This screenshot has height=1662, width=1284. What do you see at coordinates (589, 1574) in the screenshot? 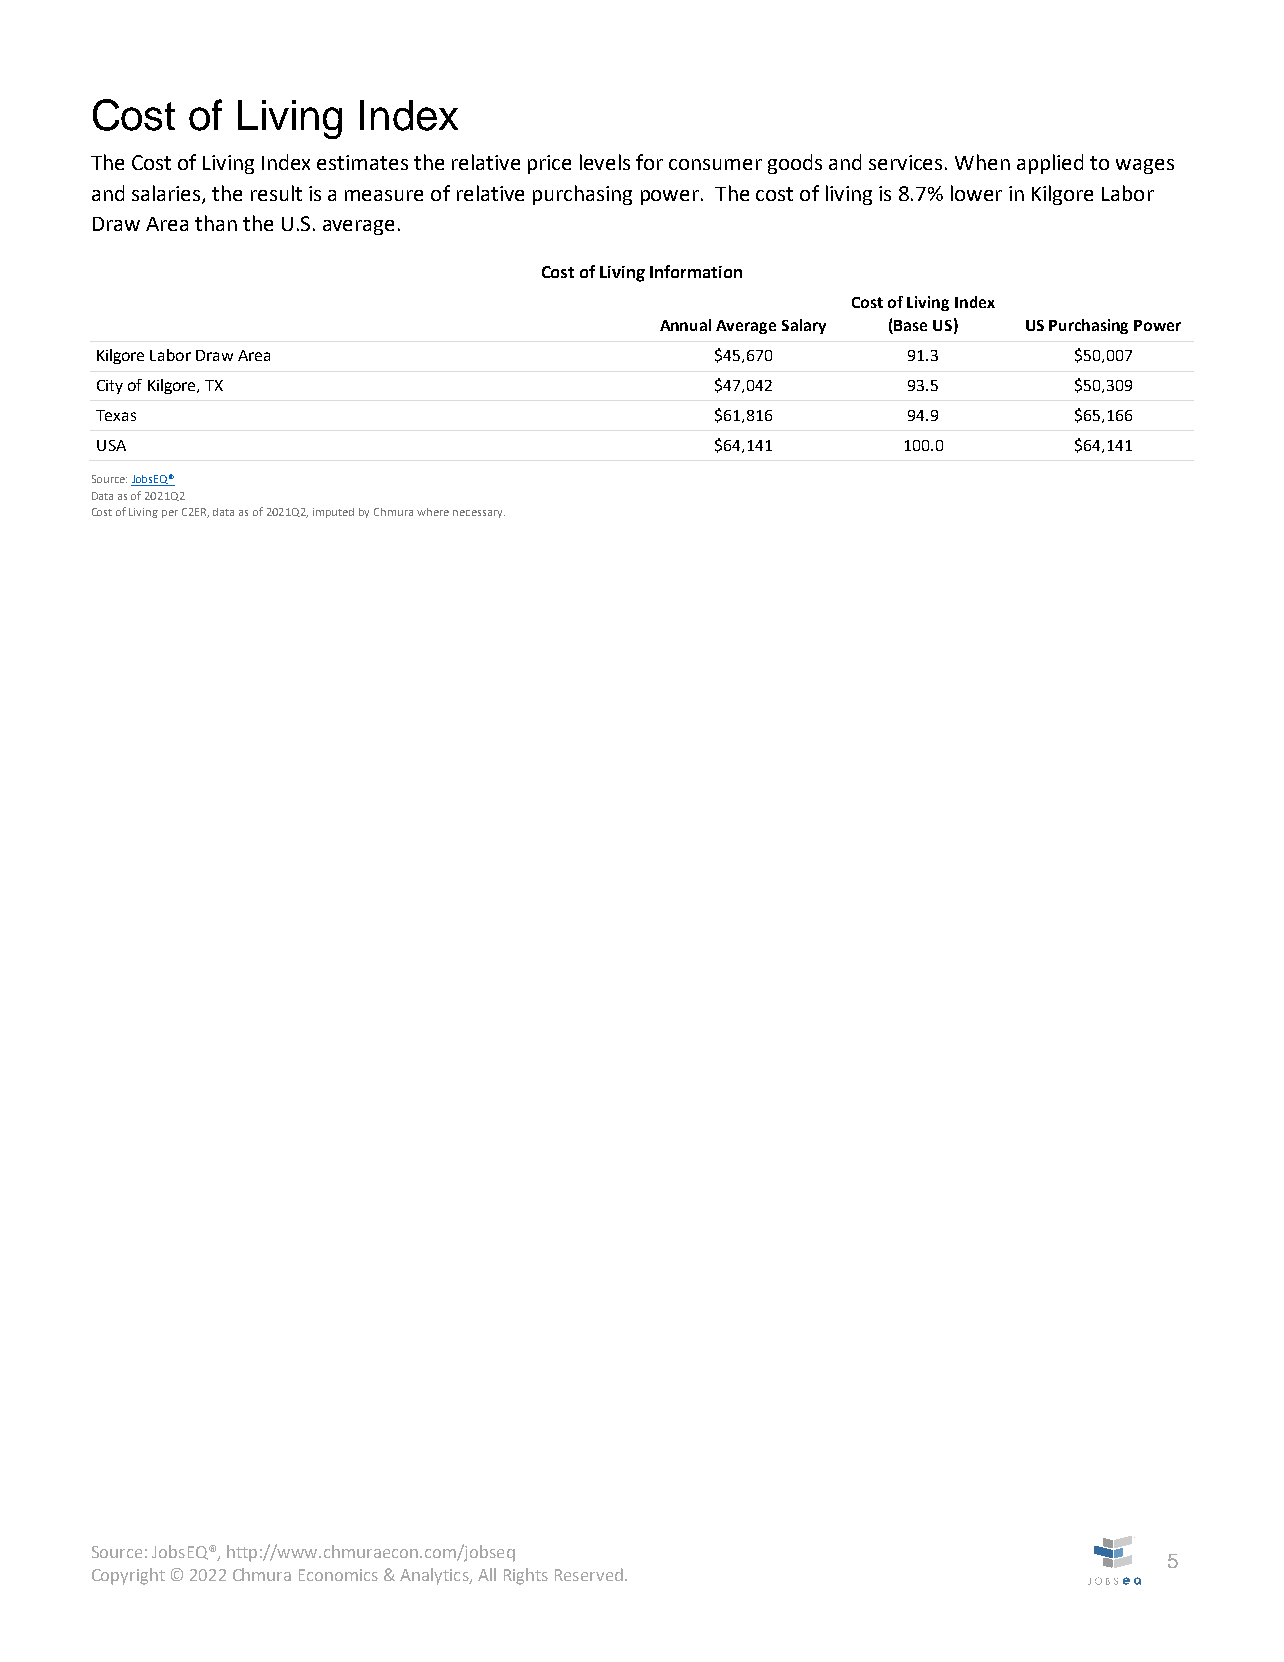
I see `Reserved` at bounding box center [589, 1574].
